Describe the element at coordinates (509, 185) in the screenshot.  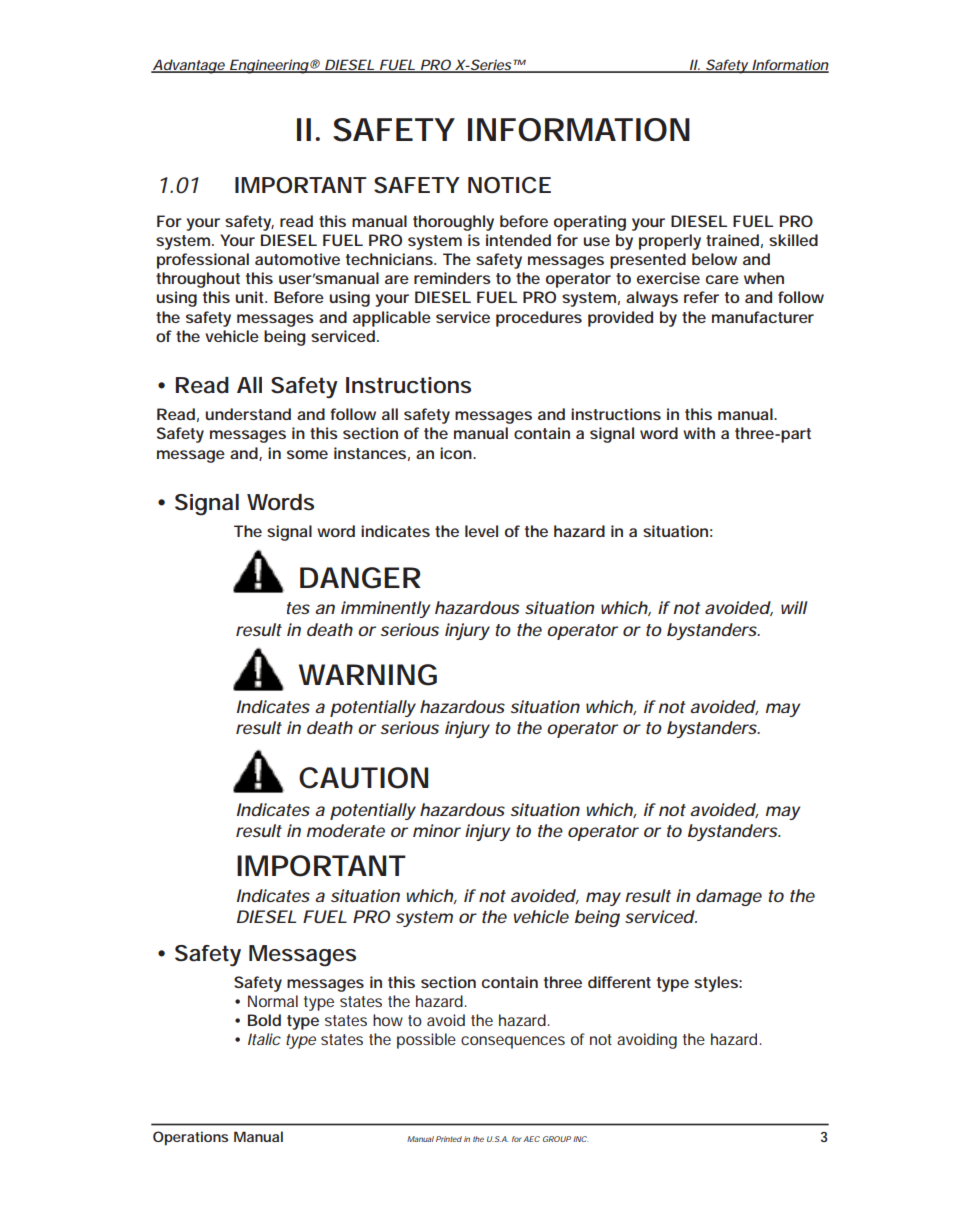
I see `NOTICE` at that location.
